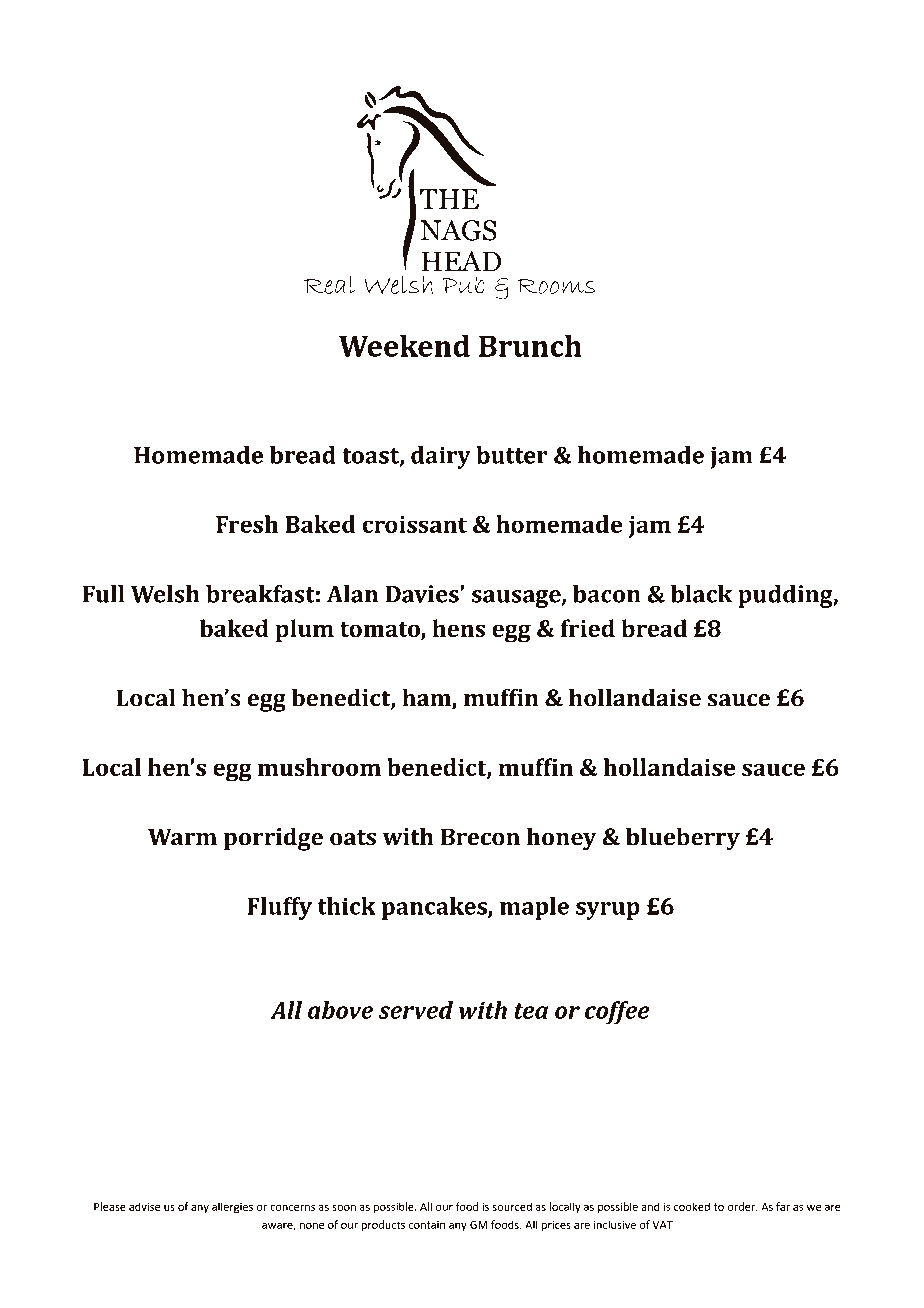  I want to click on served, so click(416, 1010).
